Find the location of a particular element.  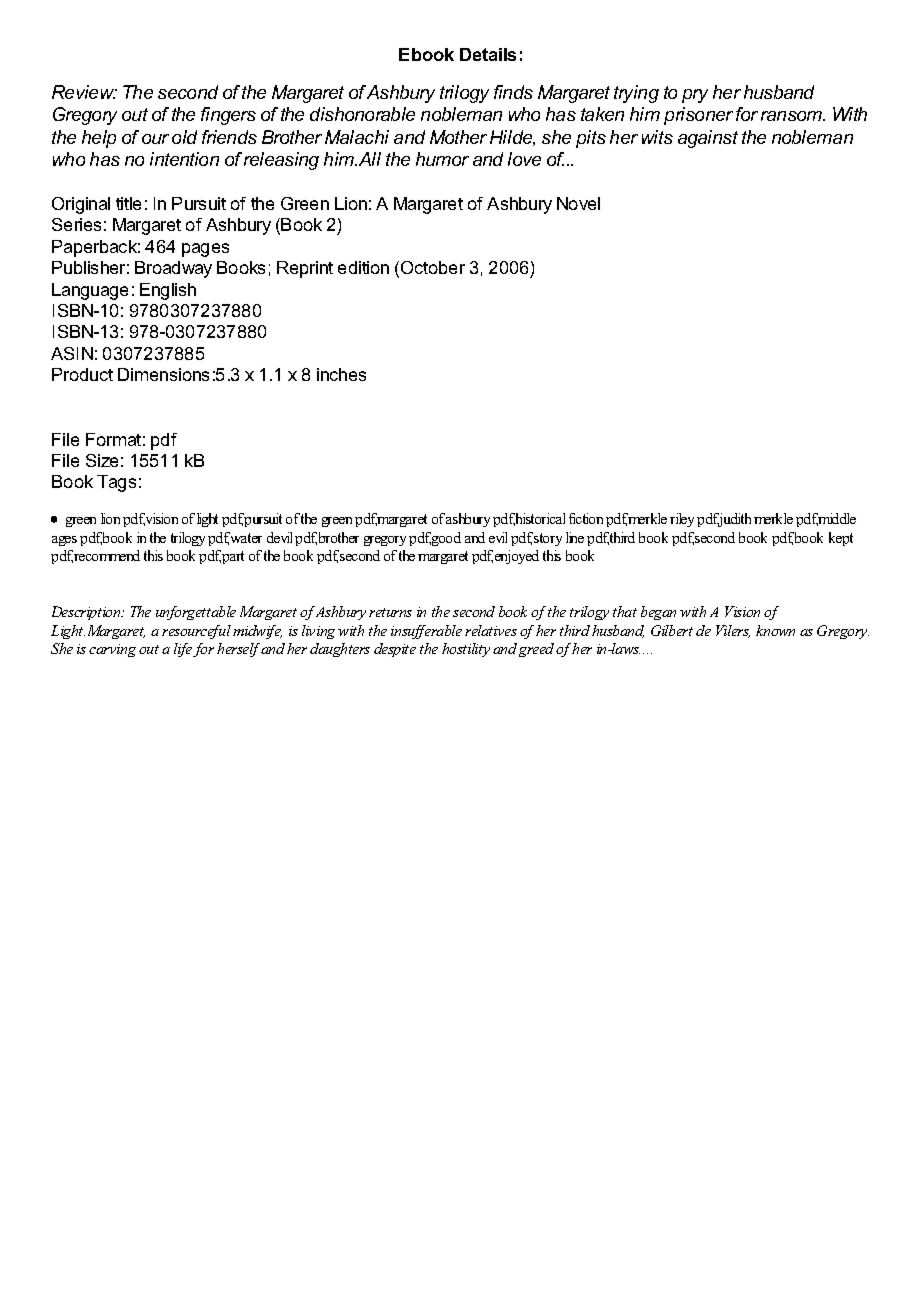

Product is located at coordinates (82, 374).
